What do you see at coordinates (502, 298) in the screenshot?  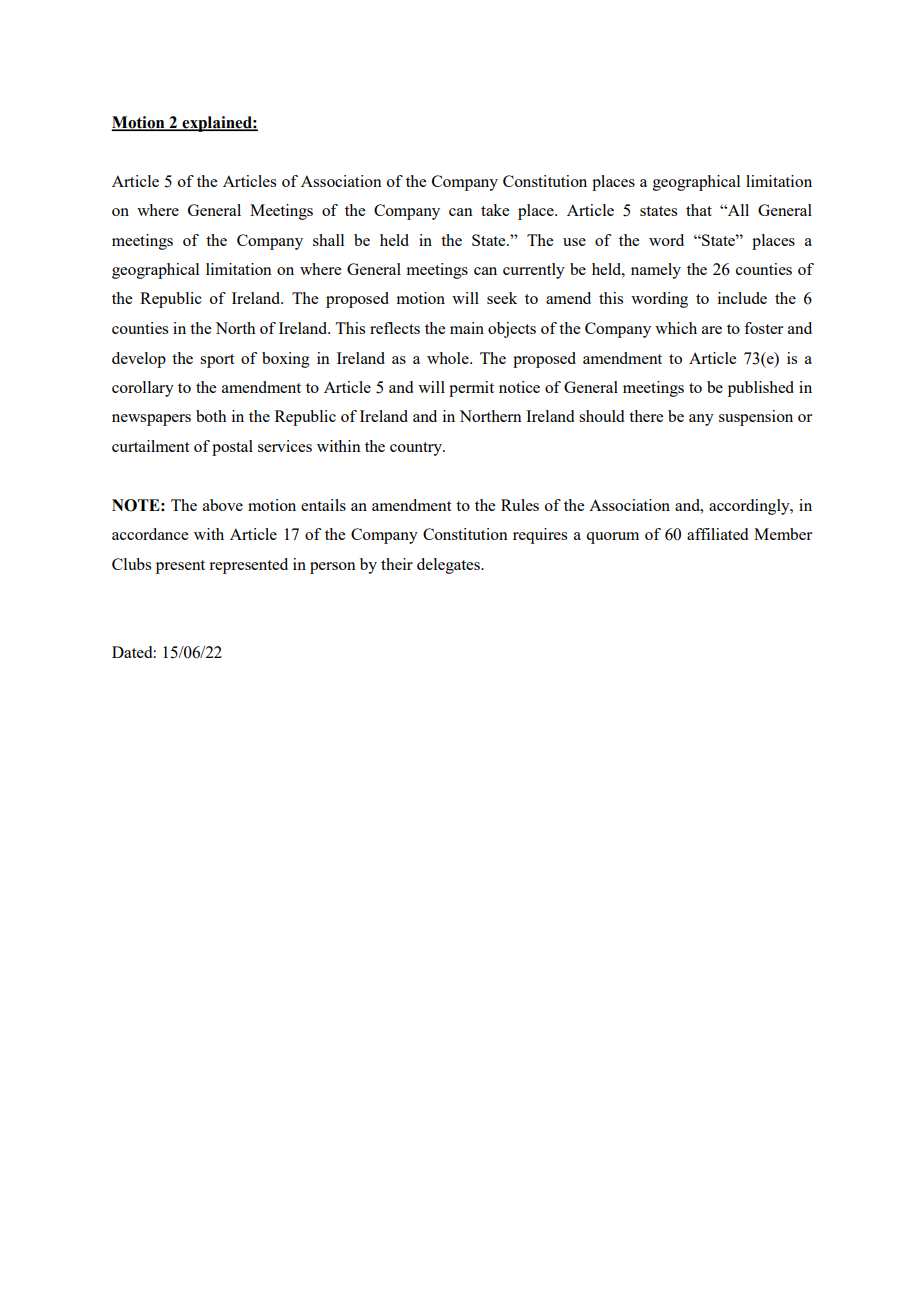 I see `seek` at bounding box center [502, 298].
